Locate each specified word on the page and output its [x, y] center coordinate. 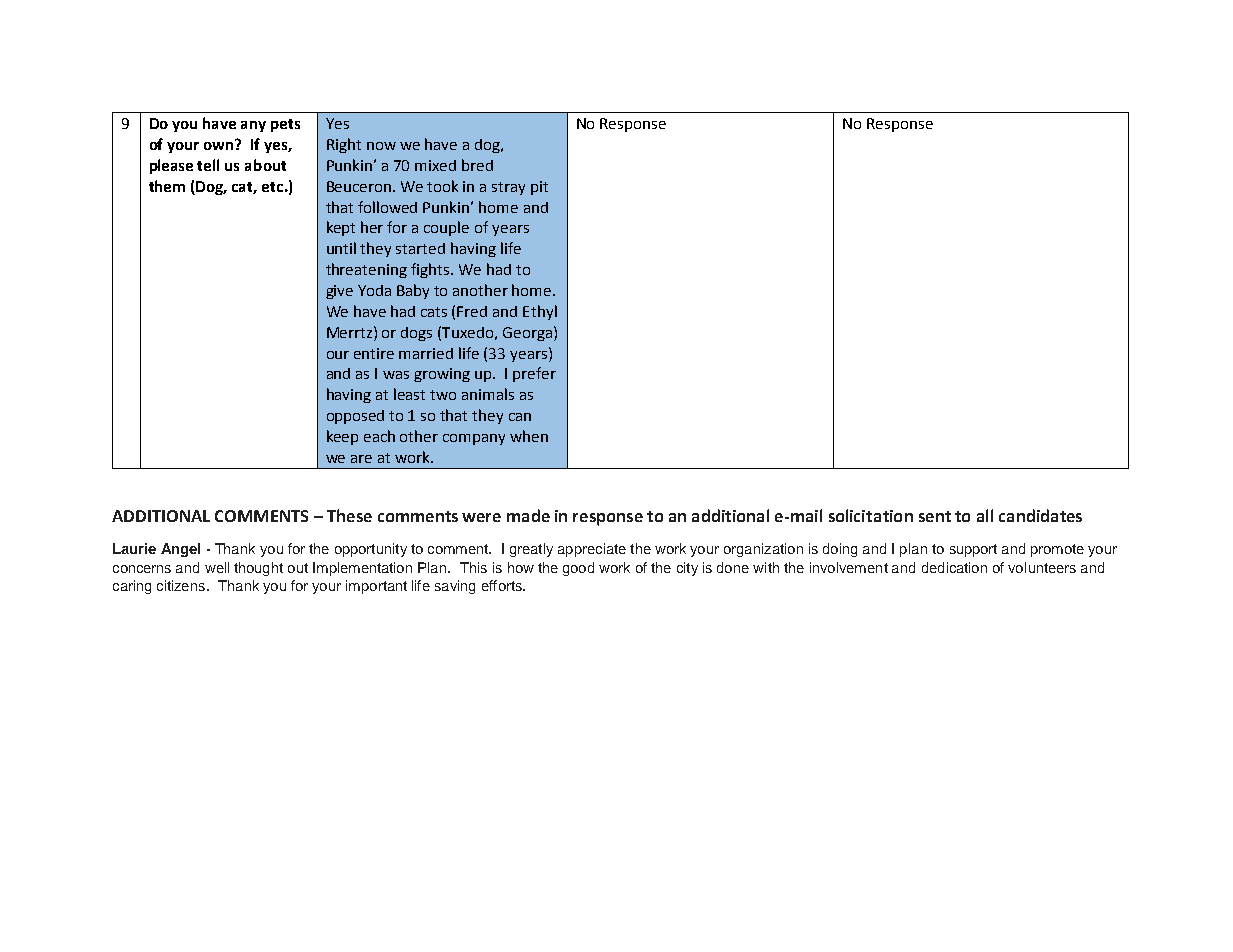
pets [285, 125]
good [578, 569]
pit [539, 188]
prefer [534, 374]
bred [477, 165]
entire [374, 353]
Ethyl [540, 312]
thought [258, 569]
